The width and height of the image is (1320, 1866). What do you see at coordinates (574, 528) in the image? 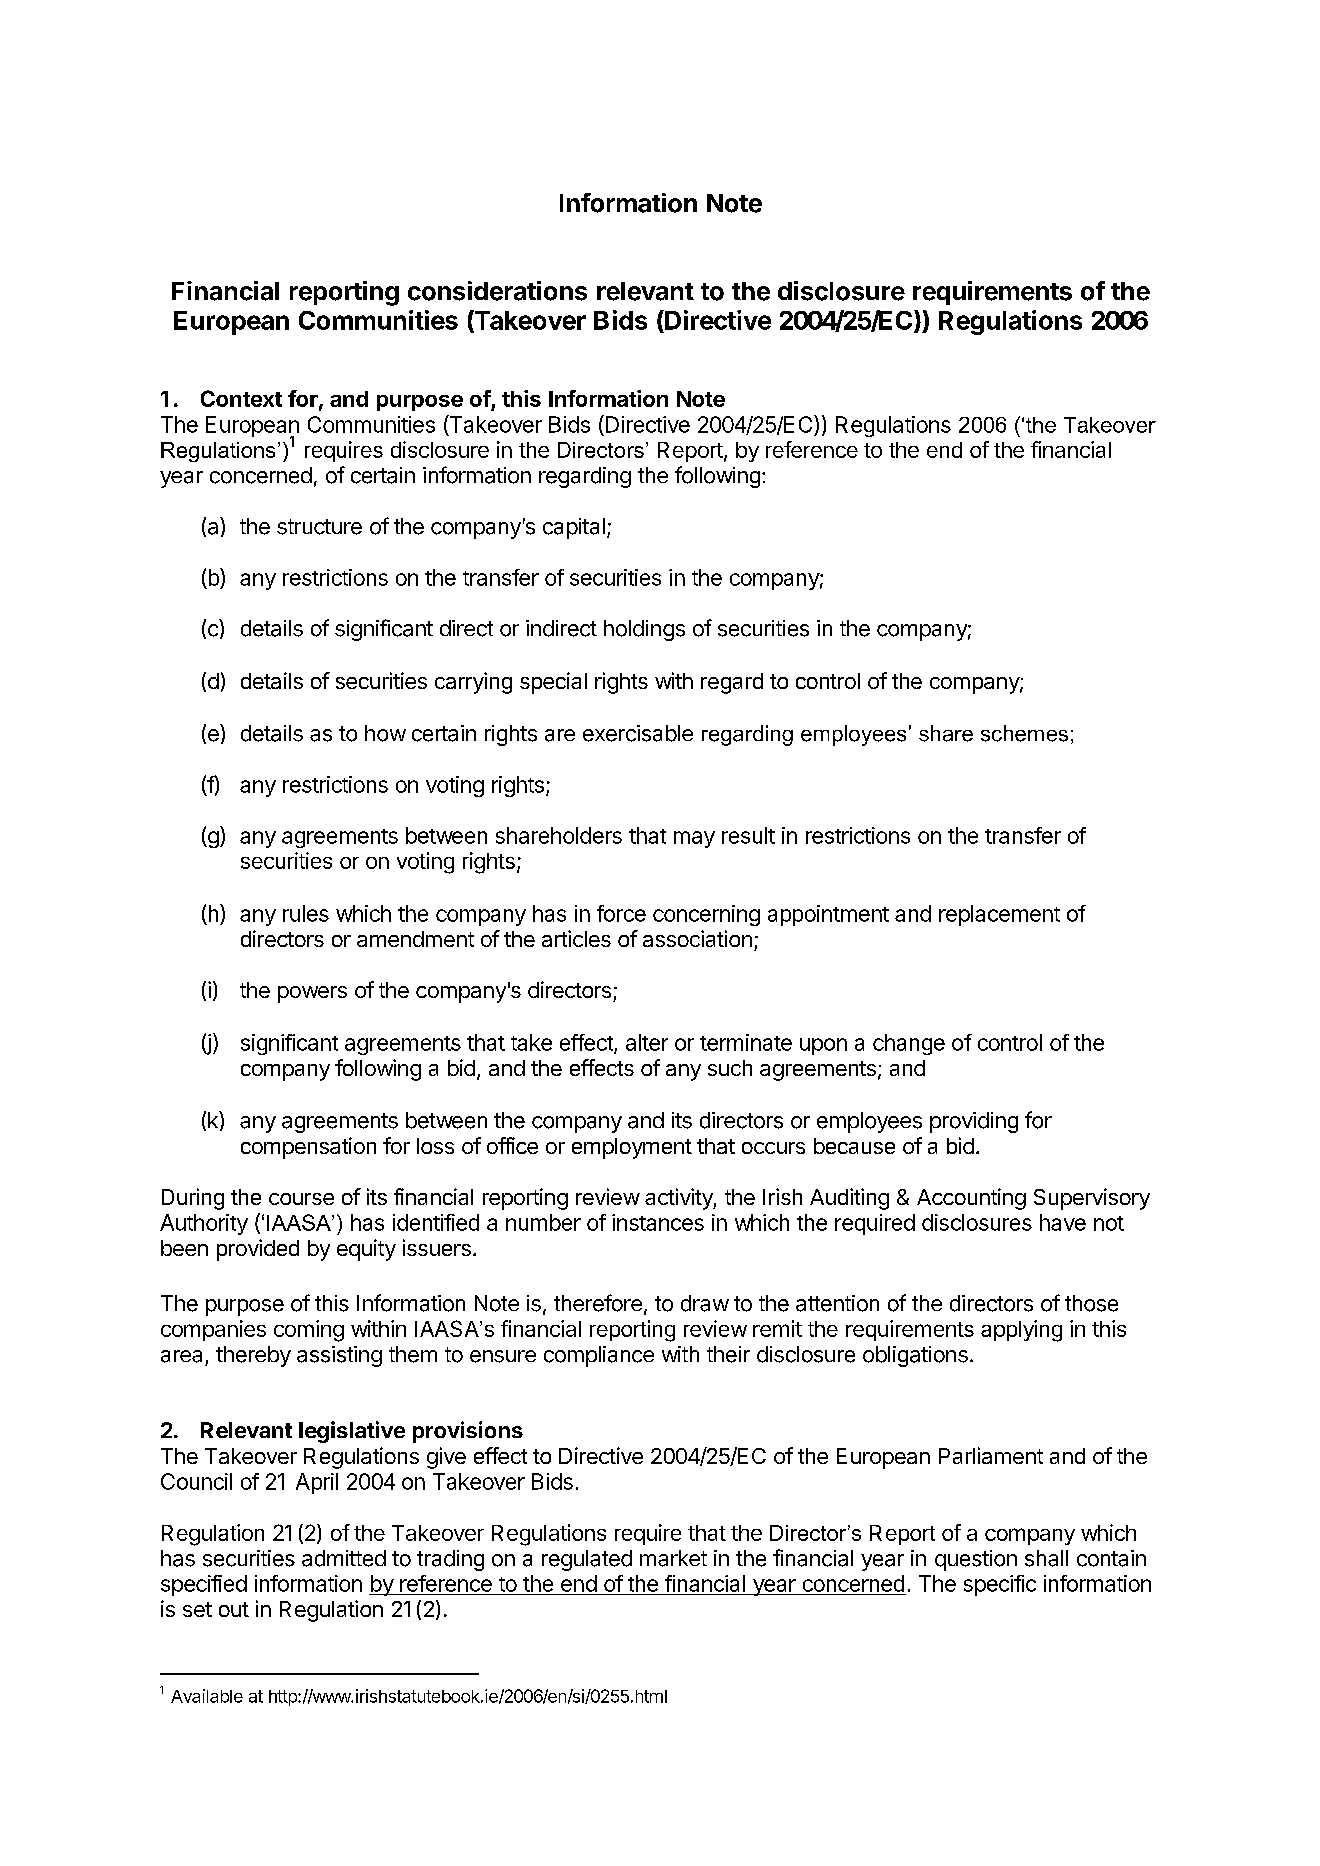
I see `capital` at bounding box center [574, 528].
